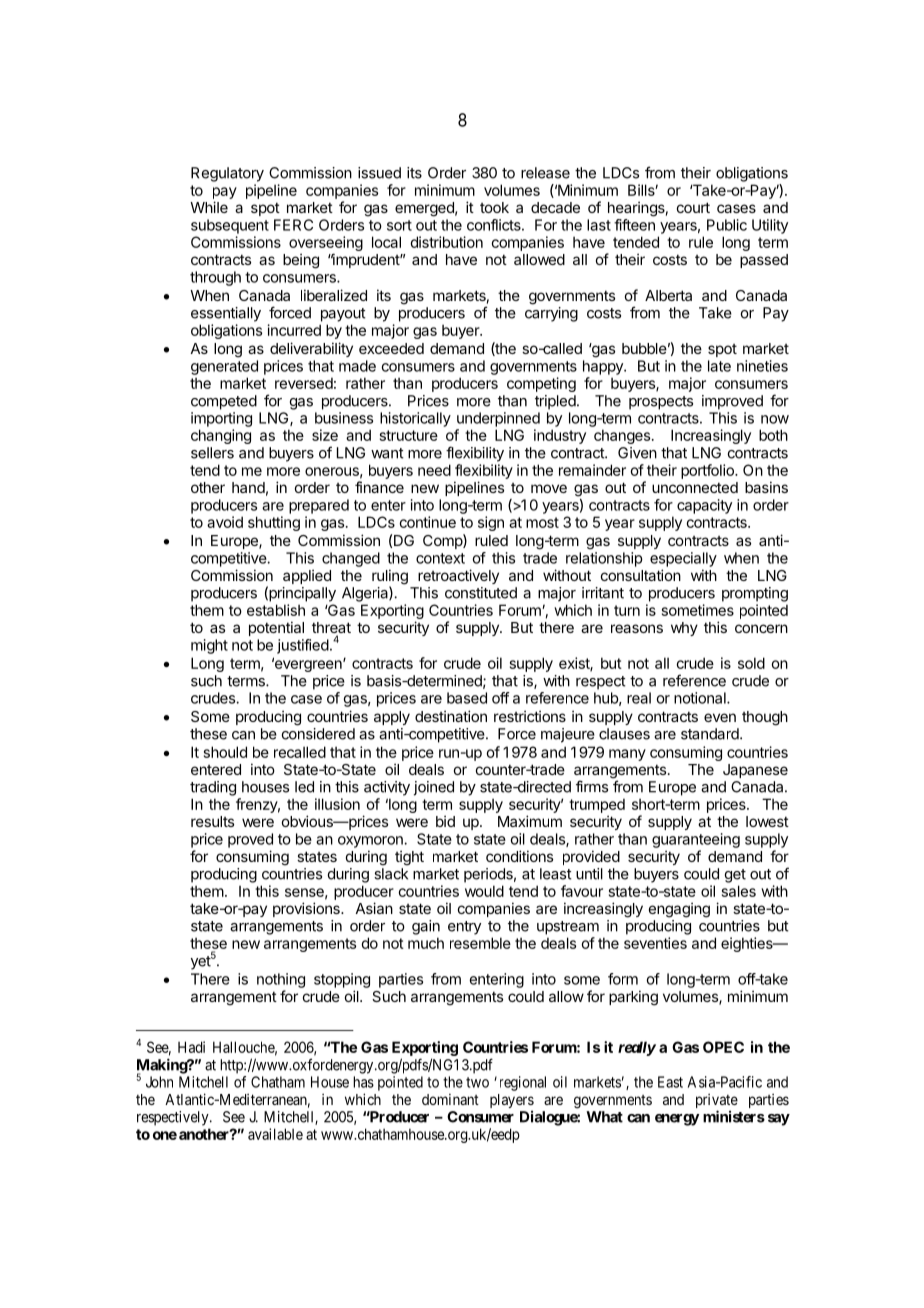  Describe the element at coordinates (450, 1099) in the screenshot. I see `dominant` at that location.
